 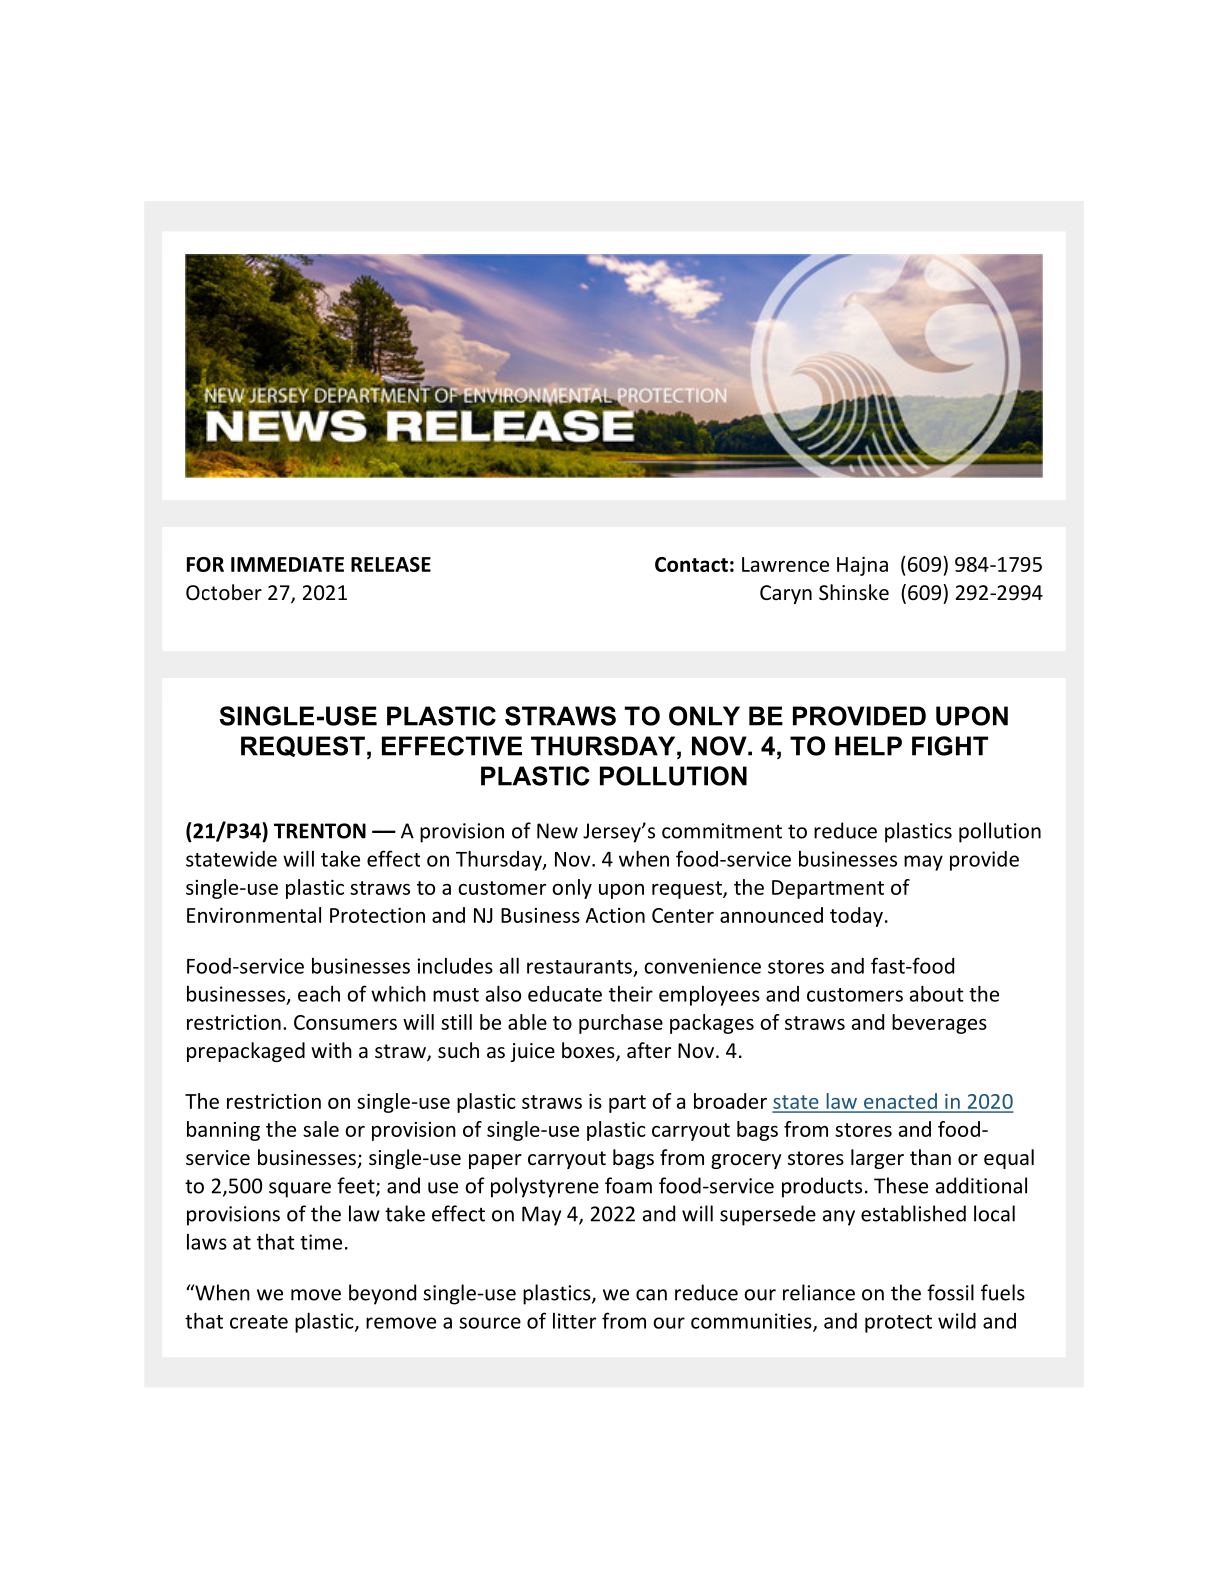 What do you see at coordinates (856, 917) in the screenshot?
I see `today` at bounding box center [856, 917].
